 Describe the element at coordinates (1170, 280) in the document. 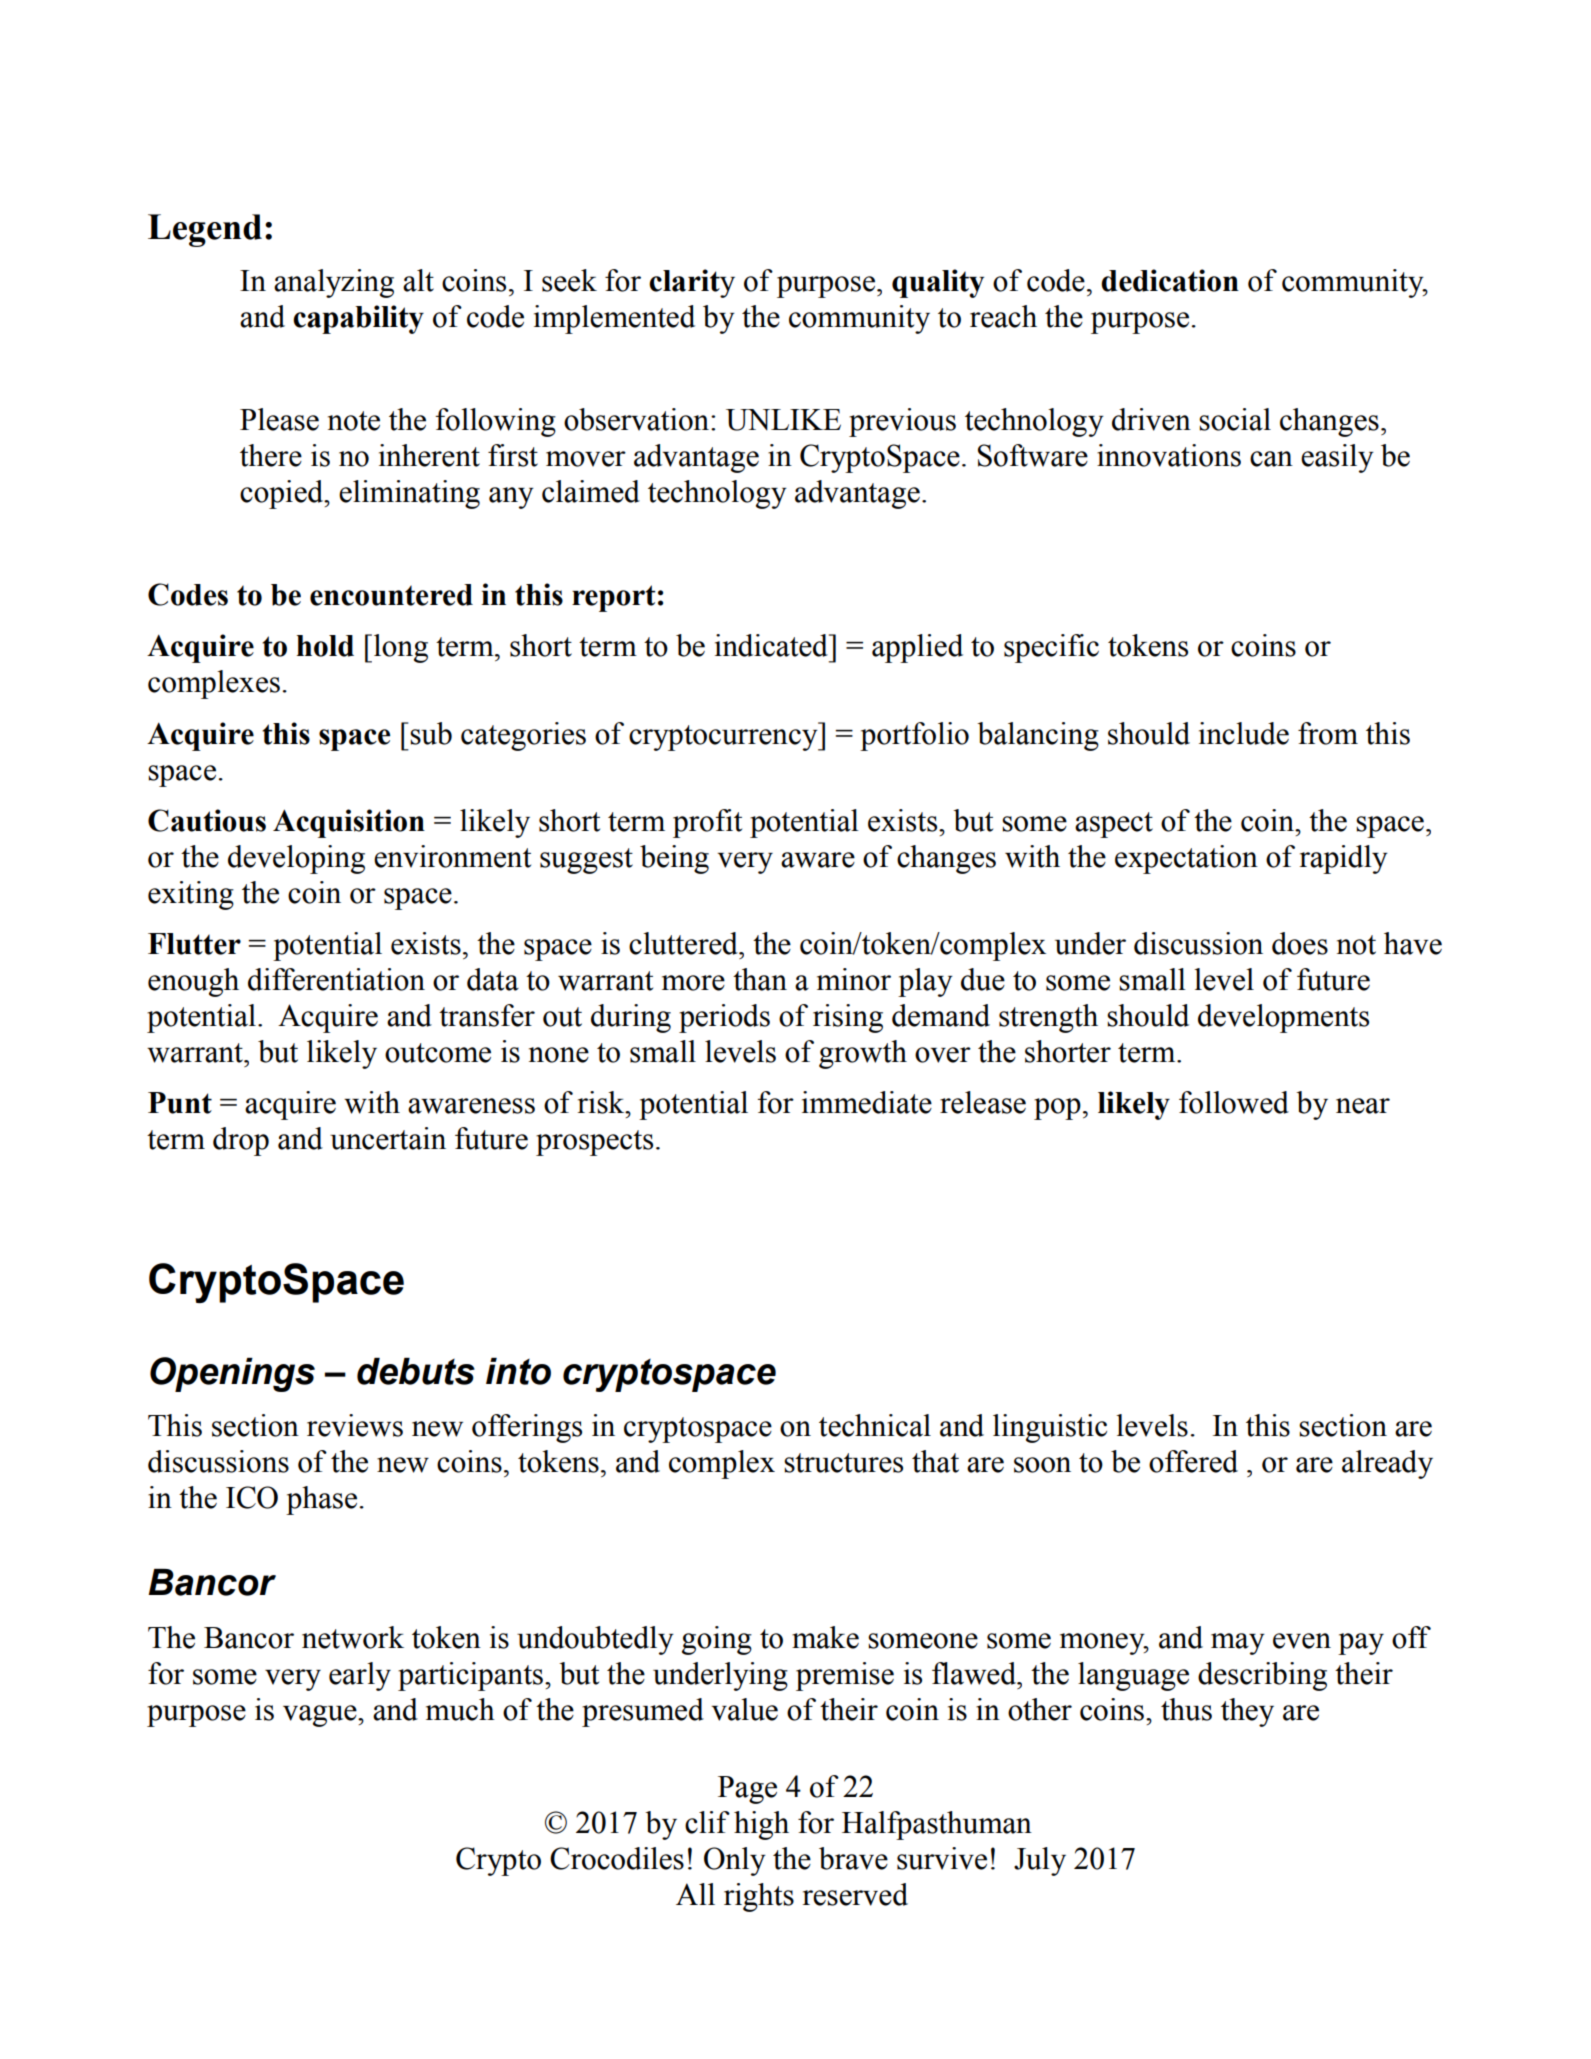

I see `dedication` at that location.
